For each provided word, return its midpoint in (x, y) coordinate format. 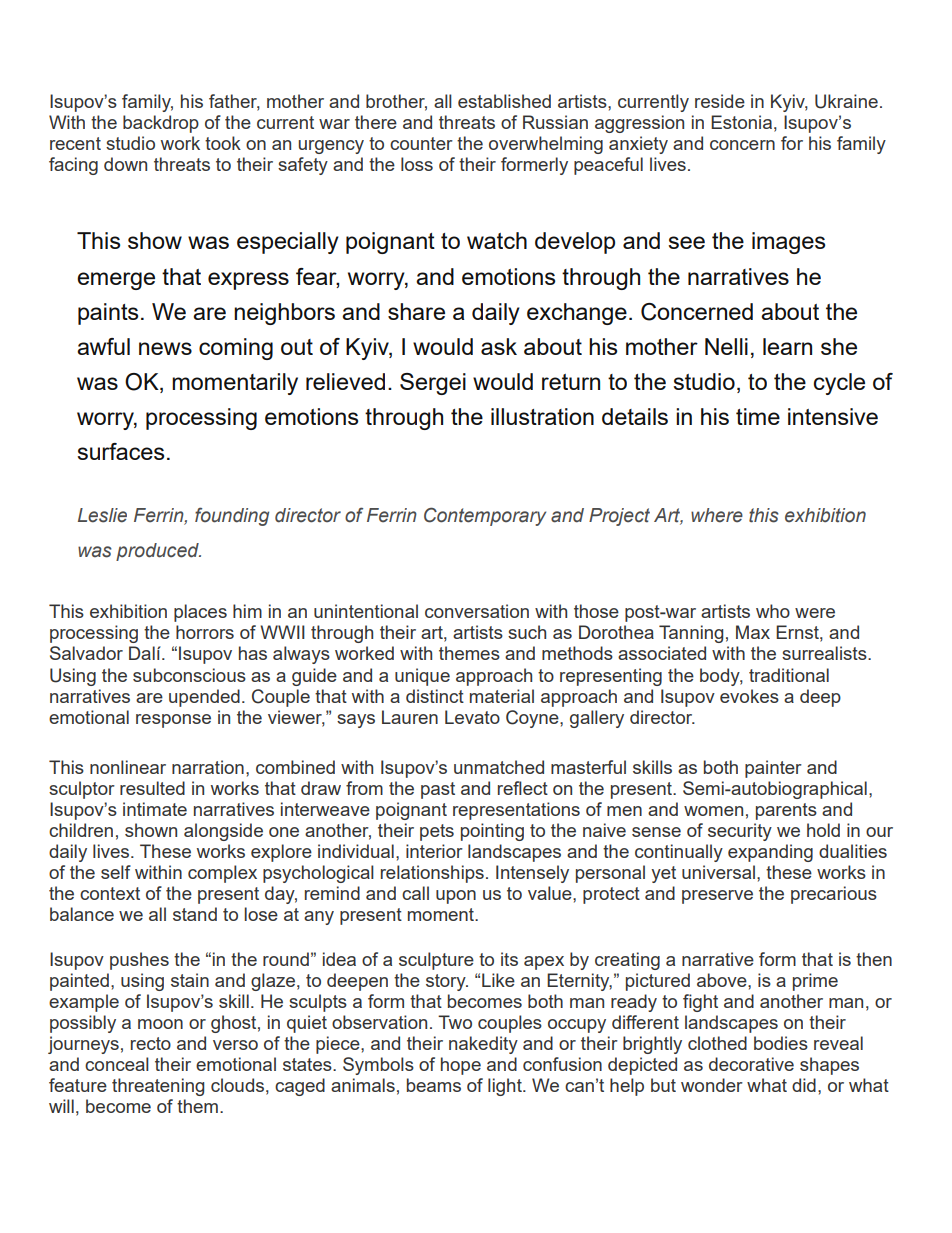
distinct (435, 696)
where (717, 515)
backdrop (161, 124)
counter (421, 143)
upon (456, 897)
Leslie (102, 515)
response (173, 721)
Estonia (741, 122)
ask (499, 346)
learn (787, 346)
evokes (749, 696)
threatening (158, 1087)
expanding (770, 853)
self (116, 872)
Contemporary (485, 516)
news (165, 348)
